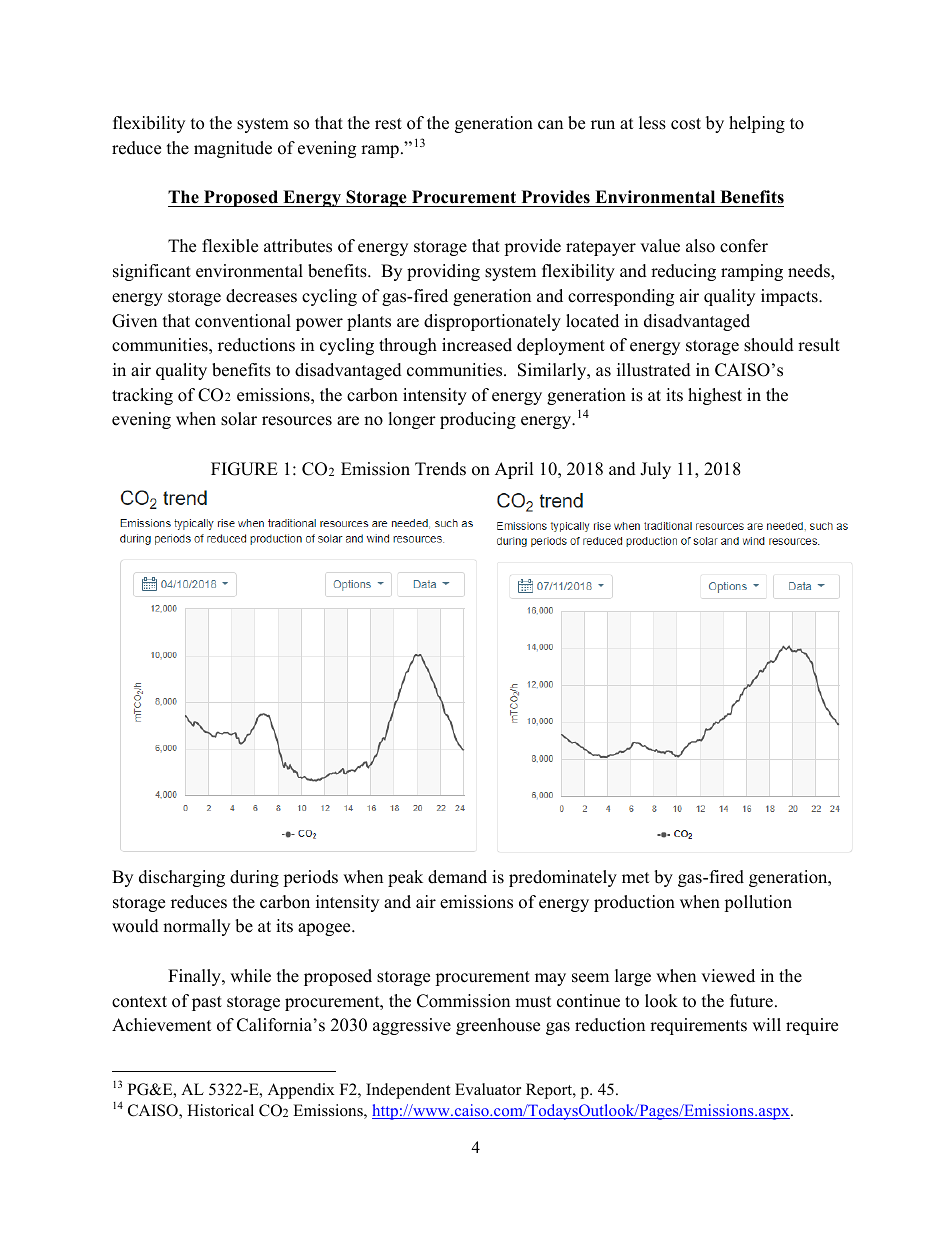 Image resolution: width=952 pixels, height=1233 pixels. I want to click on discharging, so click(182, 878).
